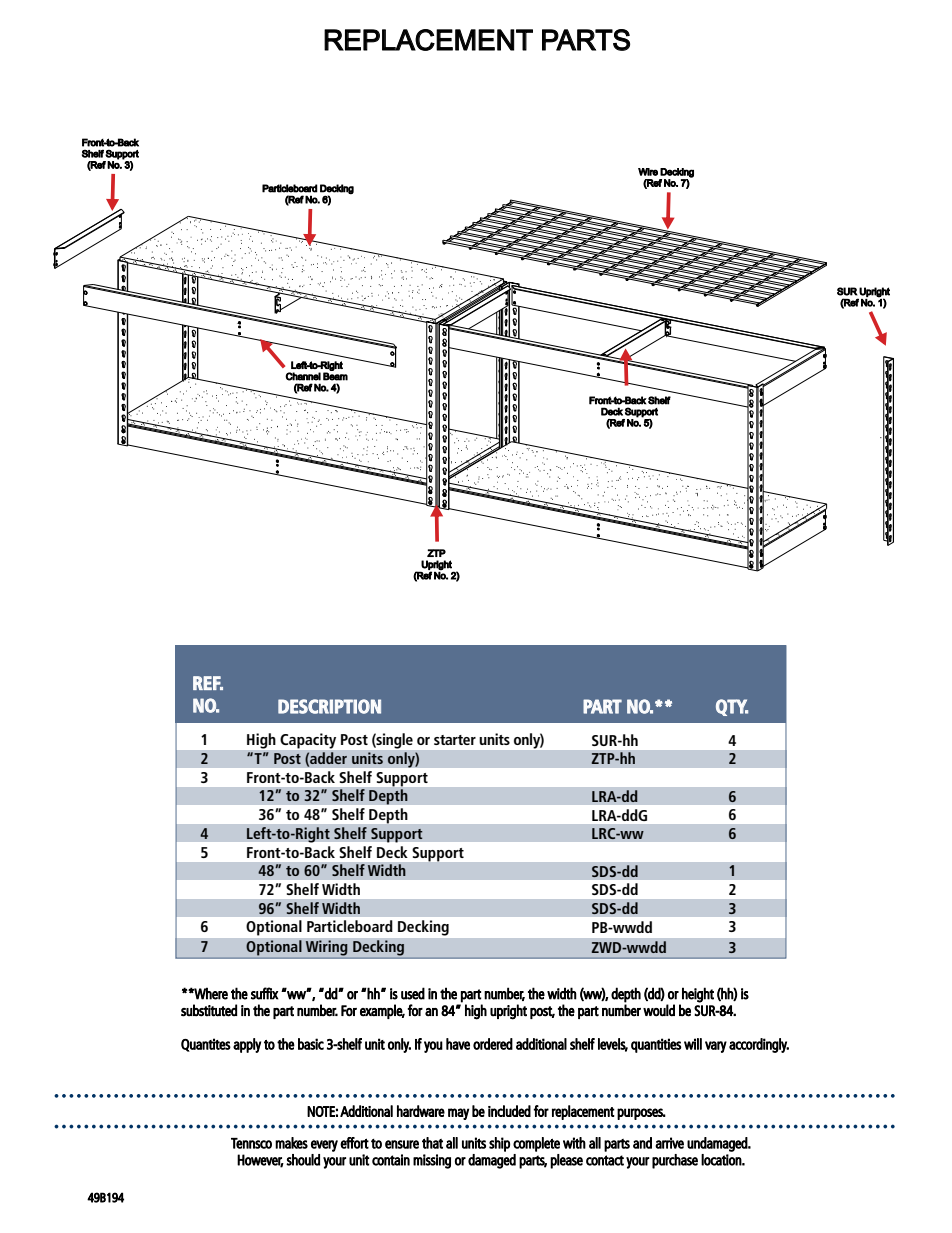 The width and height of the screenshot is (952, 1233). What do you see at coordinates (698, 995) in the screenshot?
I see `height` at bounding box center [698, 995].
